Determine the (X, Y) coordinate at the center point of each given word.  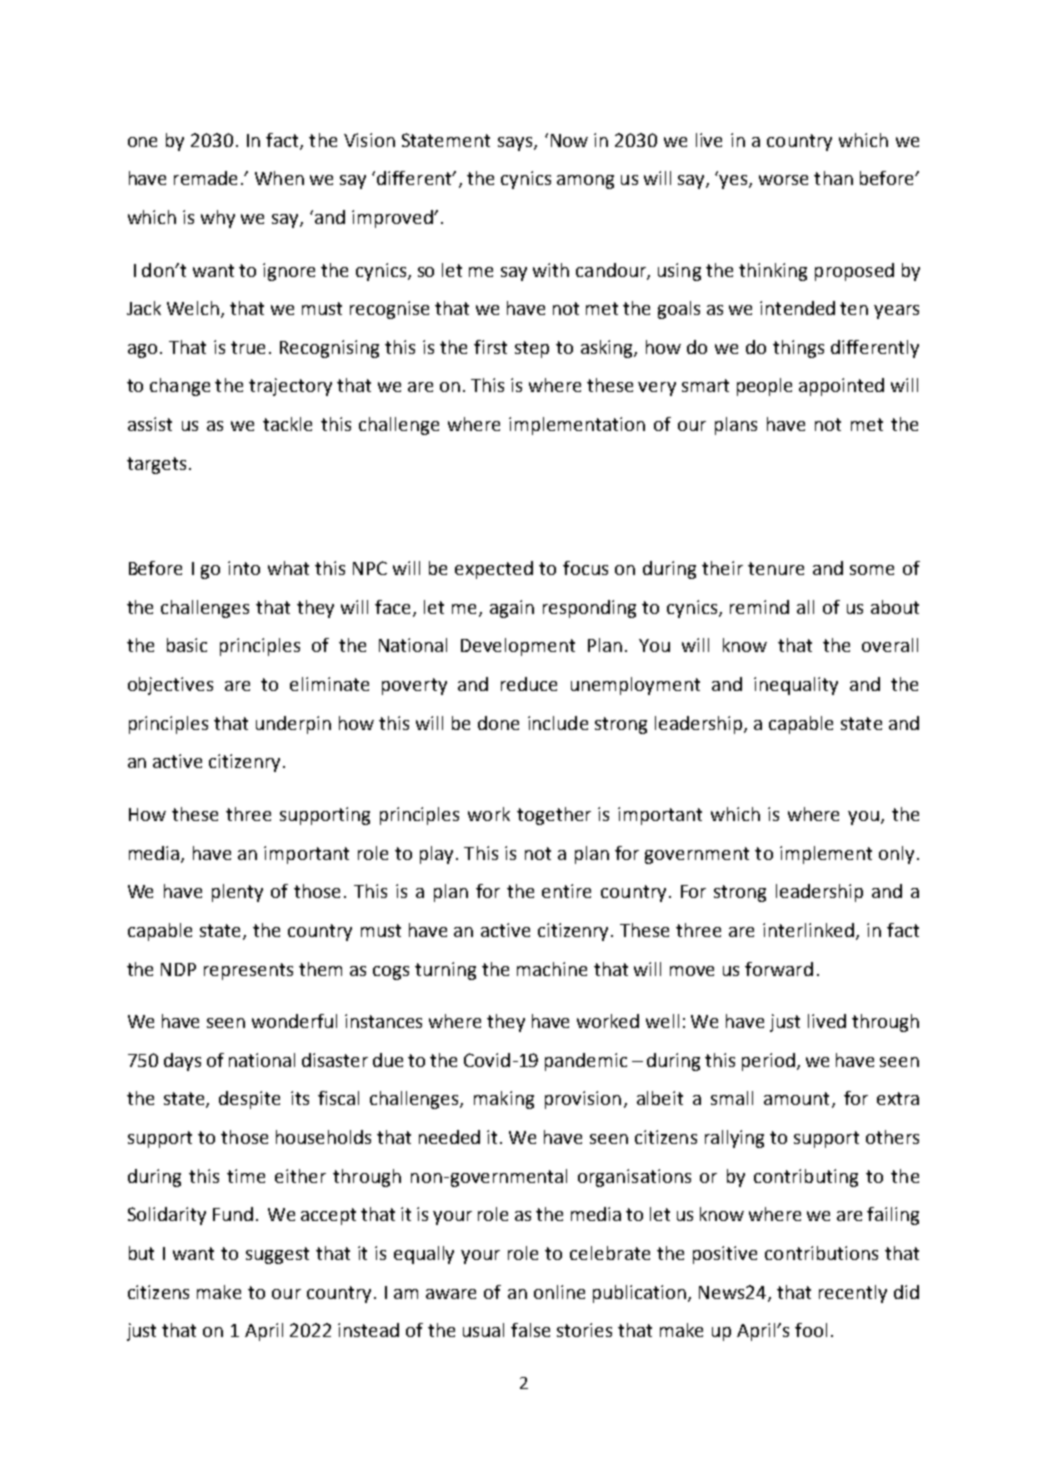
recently (853, 1294)
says (515, 144)
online (559, 1292)
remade (205, 178)
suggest (277, 1255)
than (833, 178)
